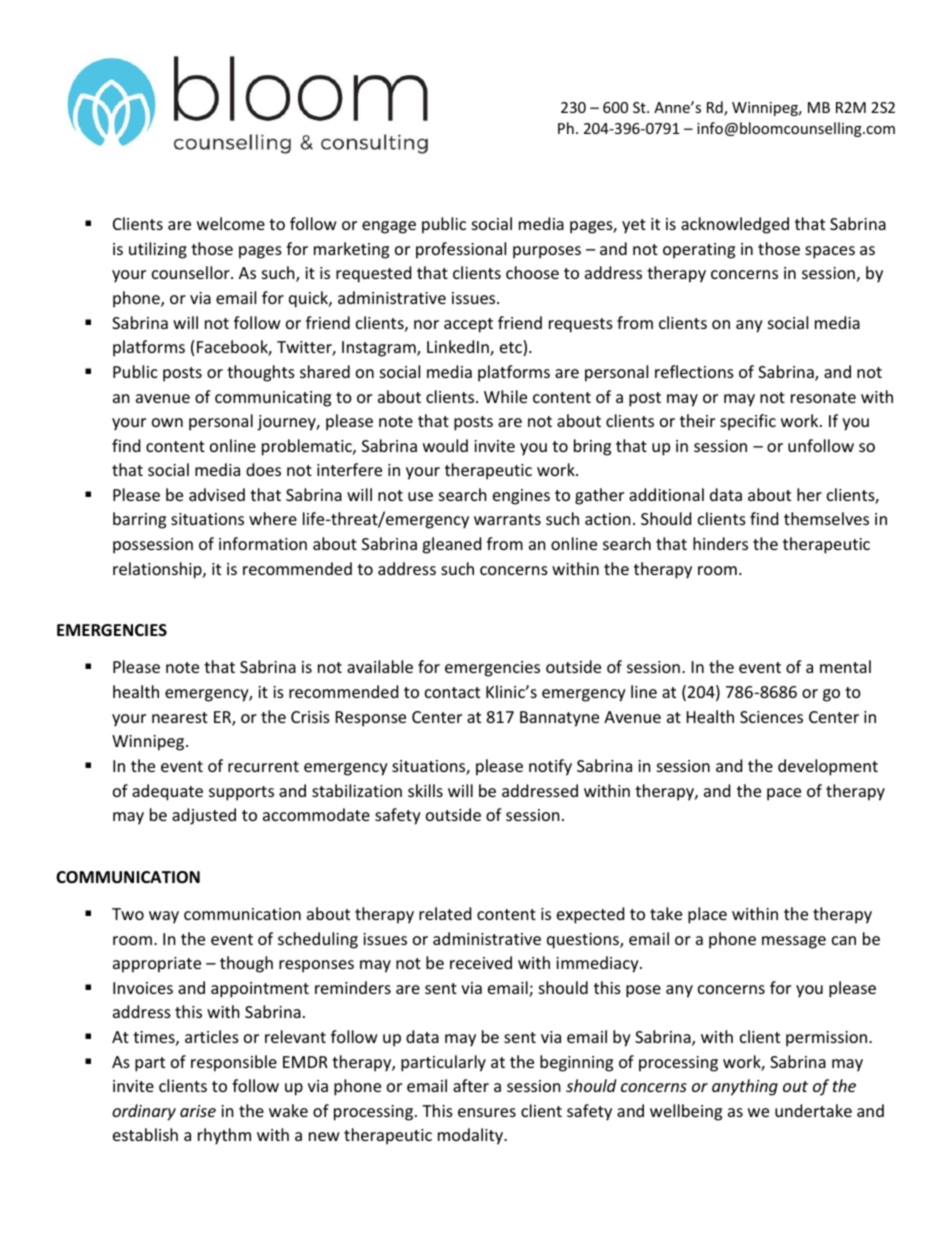  Describe the element at coordinates (461, 250) in the screenshot. I see `professional` at that location.
